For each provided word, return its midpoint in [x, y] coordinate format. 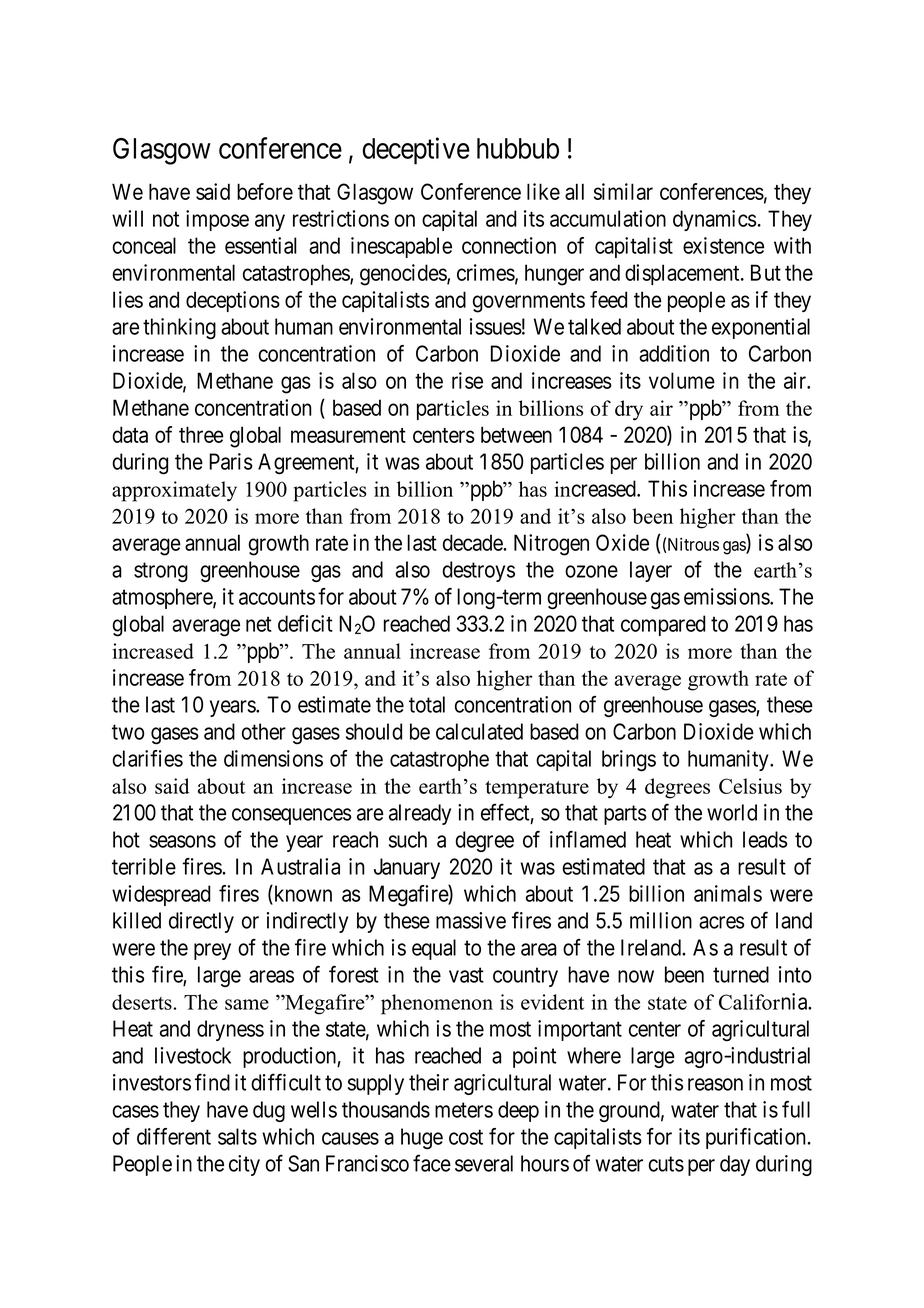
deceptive [416, 151]
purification [757, 1138]
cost [466, 1137]
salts [237, 1136]
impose [217, 220]
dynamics [714, 220]
